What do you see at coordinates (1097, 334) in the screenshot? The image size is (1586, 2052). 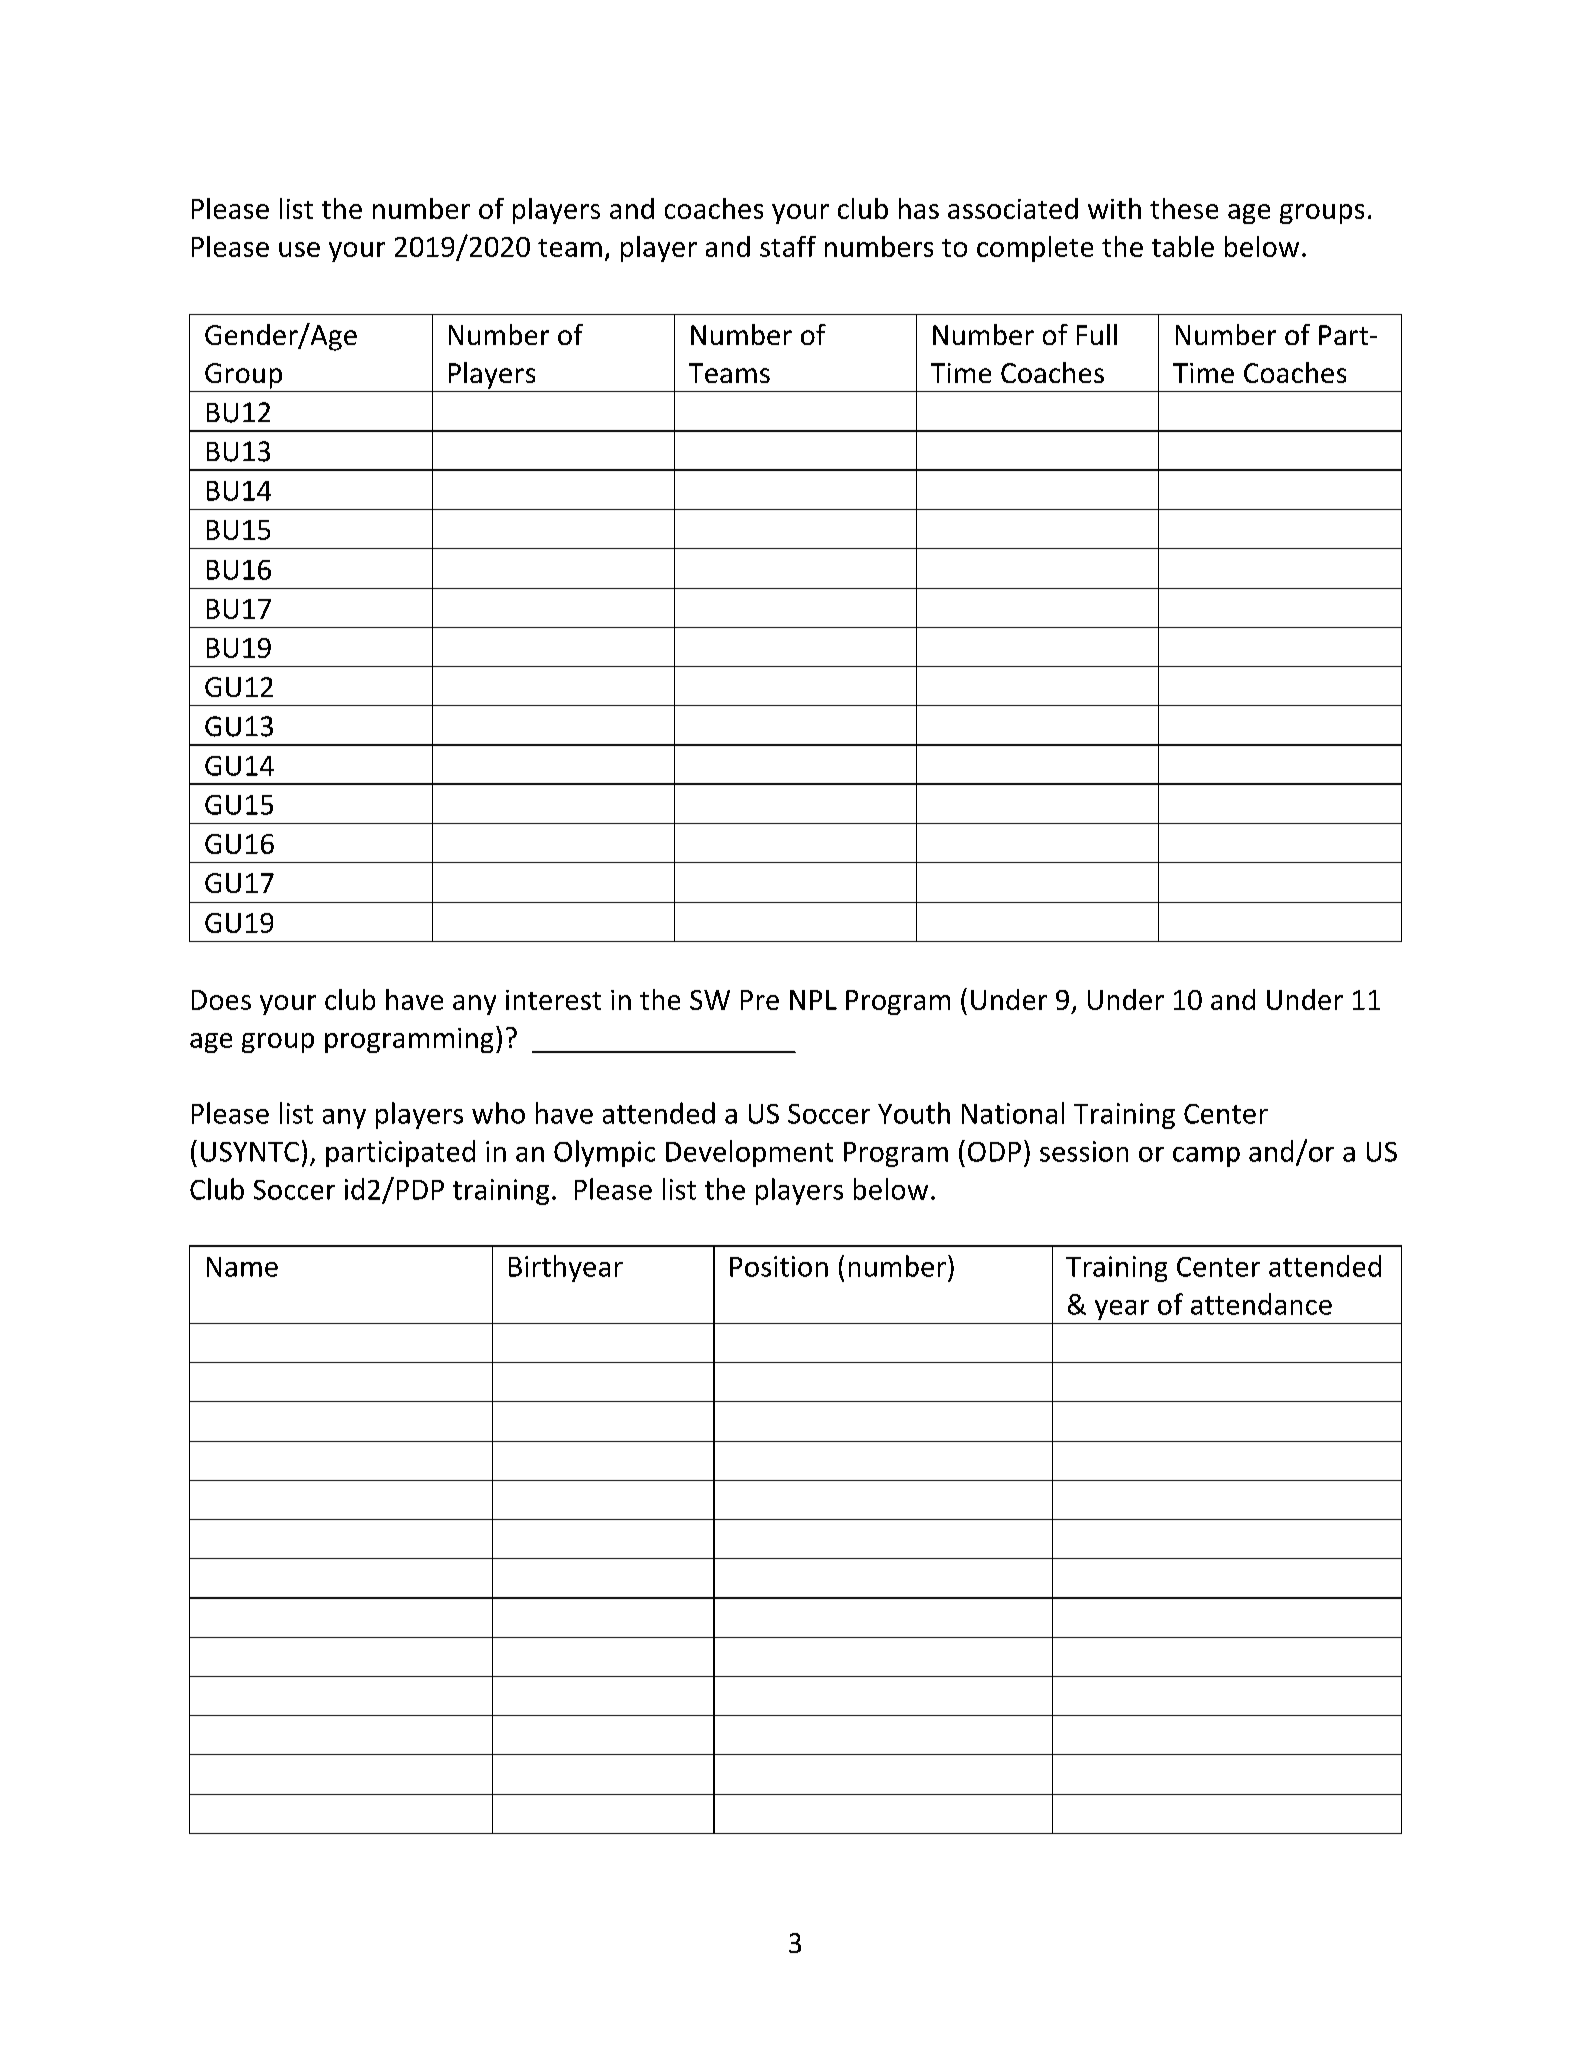 I see `Full` at bounding box center [1097, 334].
